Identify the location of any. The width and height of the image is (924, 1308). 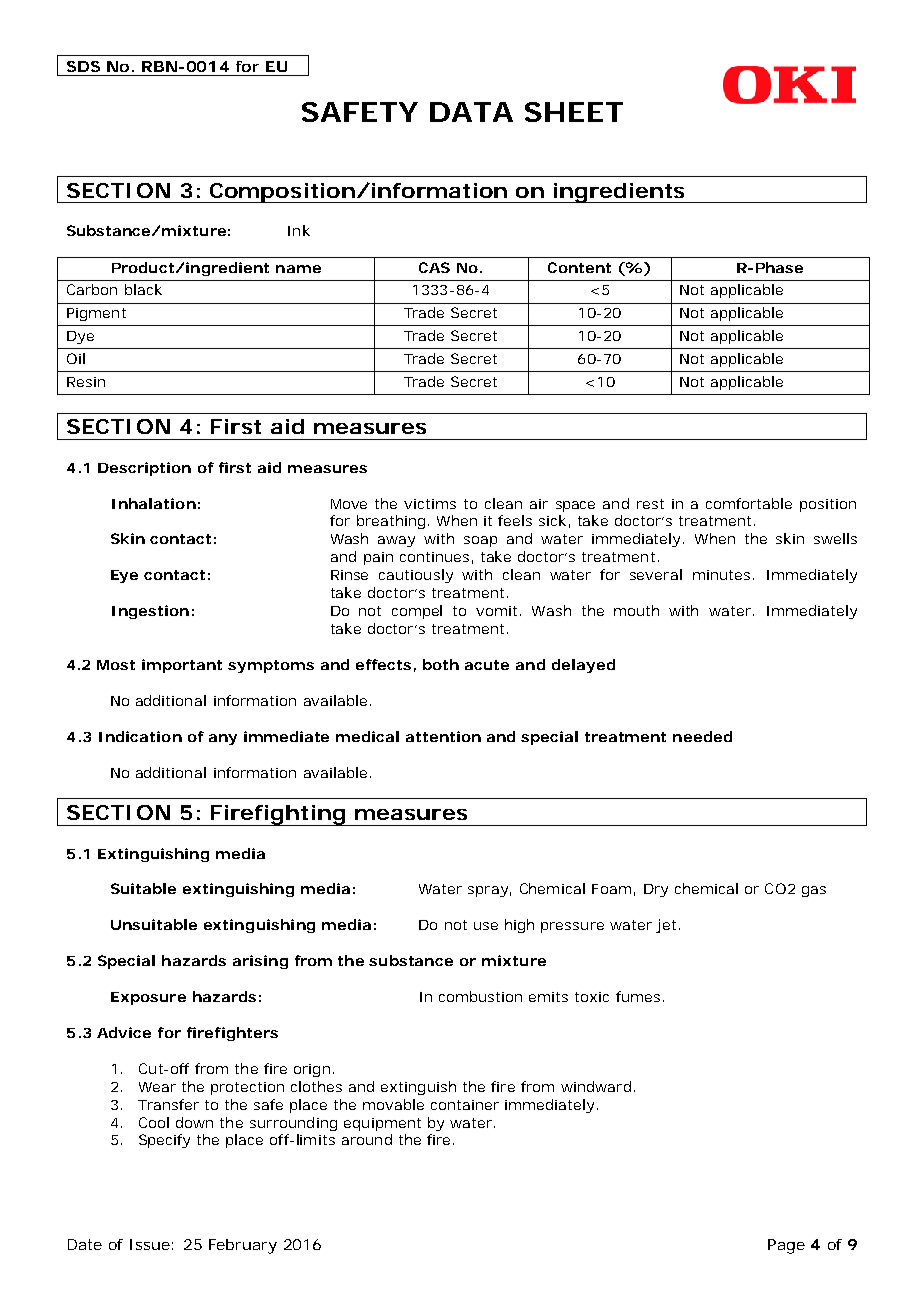
(223, 739).
